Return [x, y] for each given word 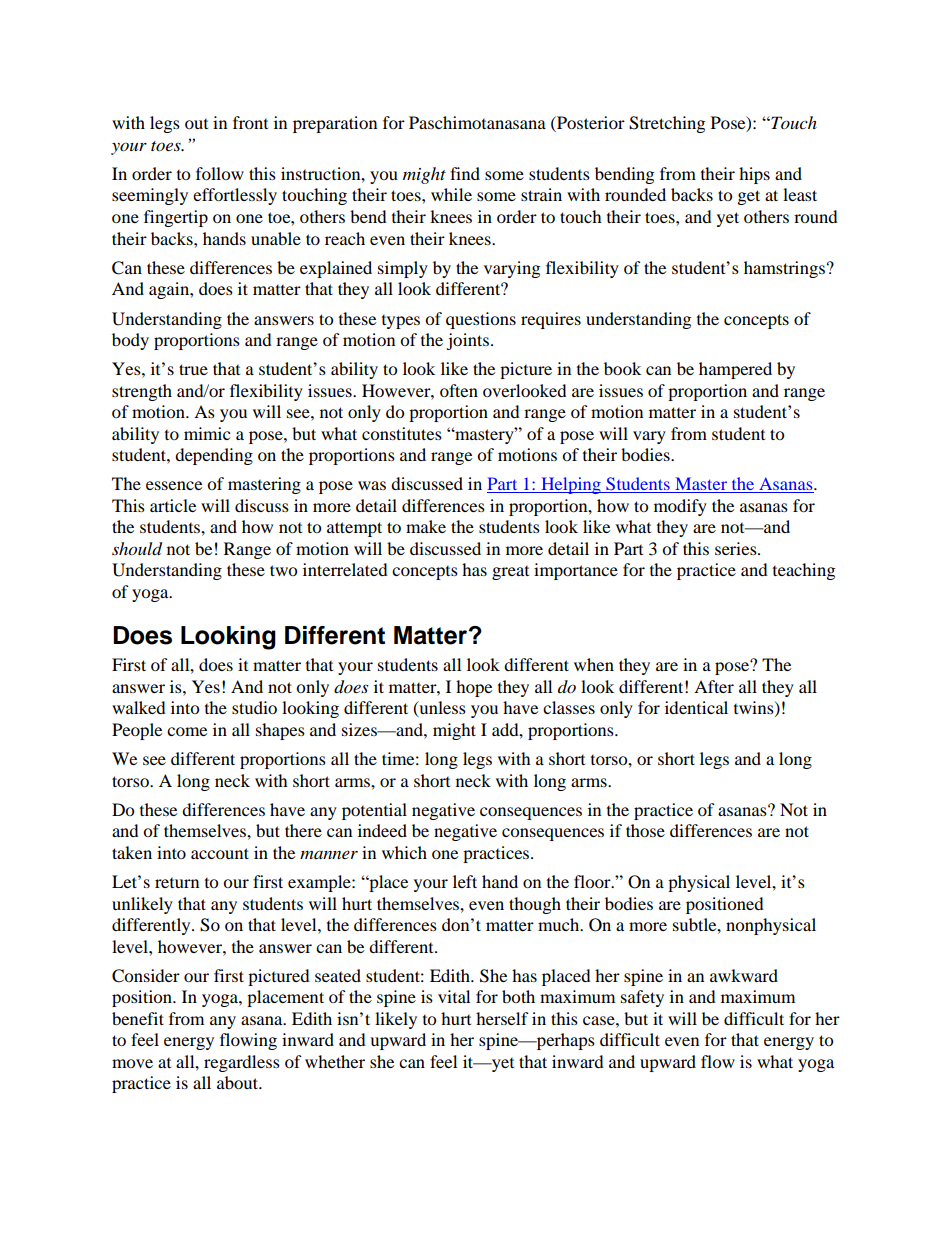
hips [754, 175]
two [283, 570]
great [510, 573]
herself [502, 1018]
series [737, 548]
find [465, 173]
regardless [242, 1063]
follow [220, 173]
